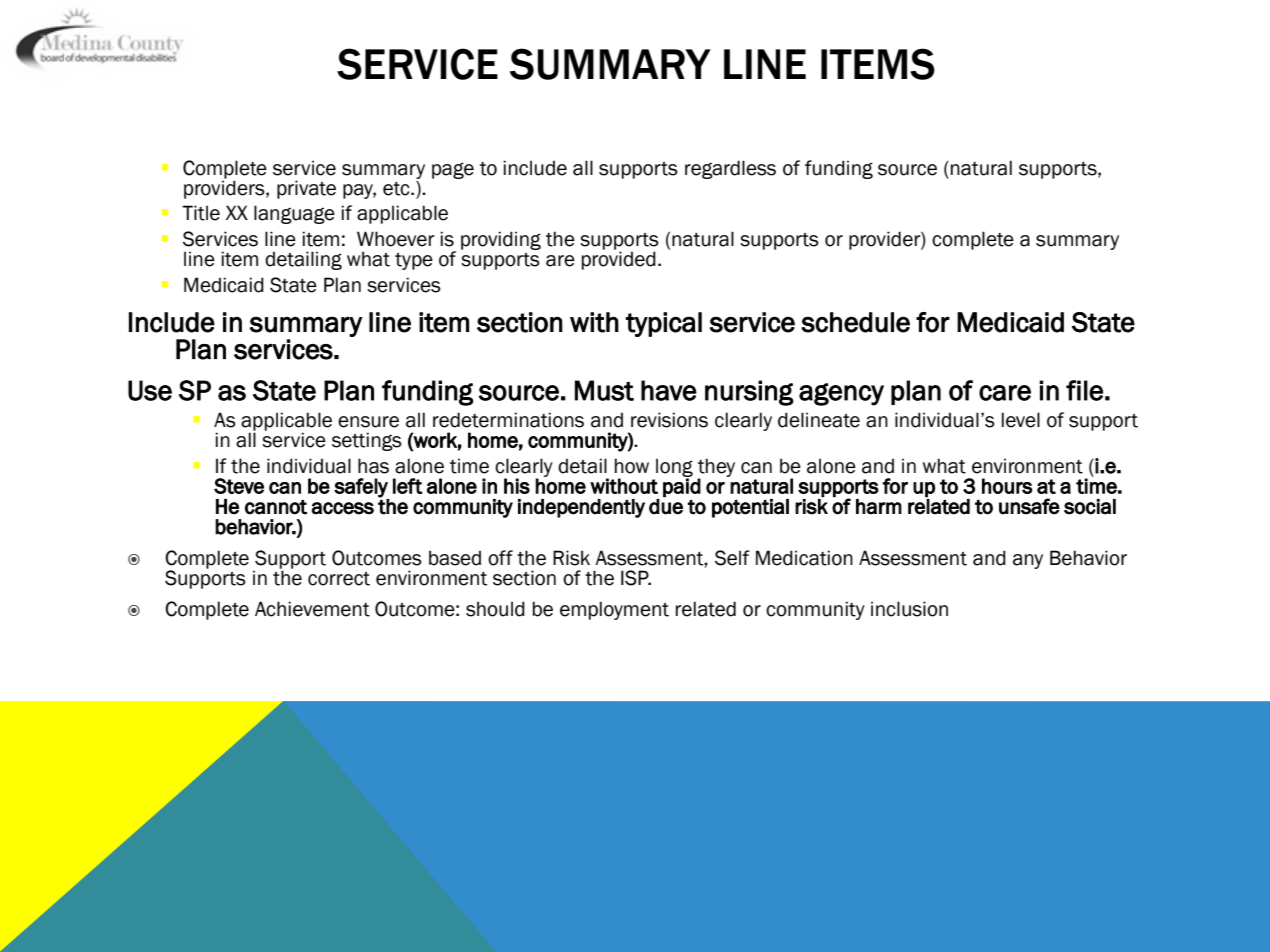  Describe the element at coordinates (855, 322) in the image. I see `schedule` at that location.
